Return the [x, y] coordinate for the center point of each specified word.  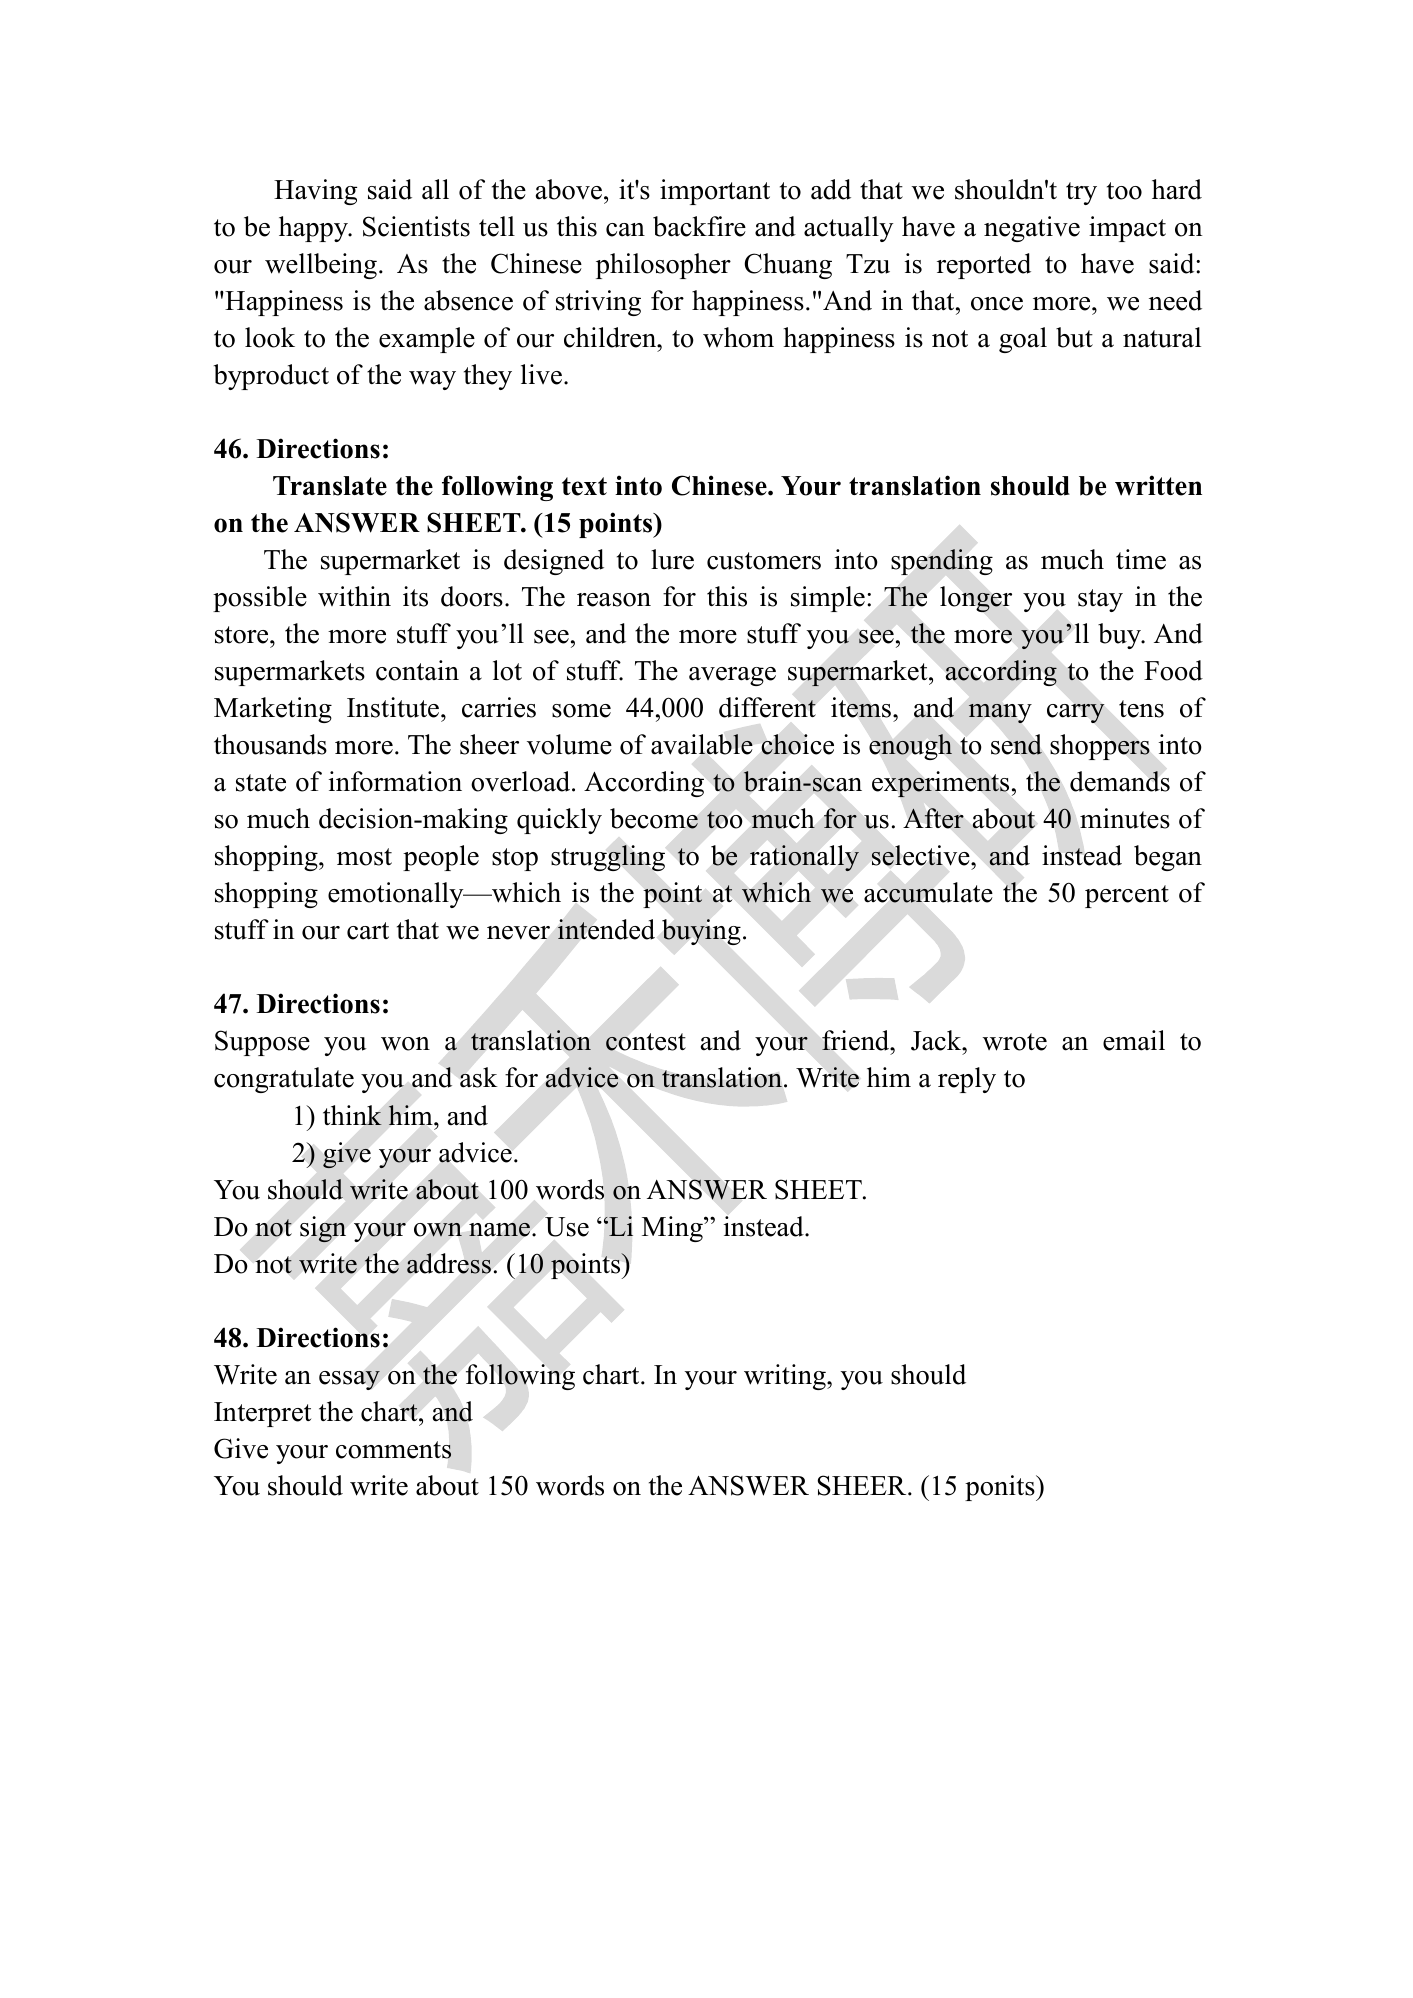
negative [1032, 229]
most [364, 857]
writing [786, 1377]
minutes [1125, 818]
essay [349, 1380]
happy [314, 229]
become [654, 818]
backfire [699, 226]
